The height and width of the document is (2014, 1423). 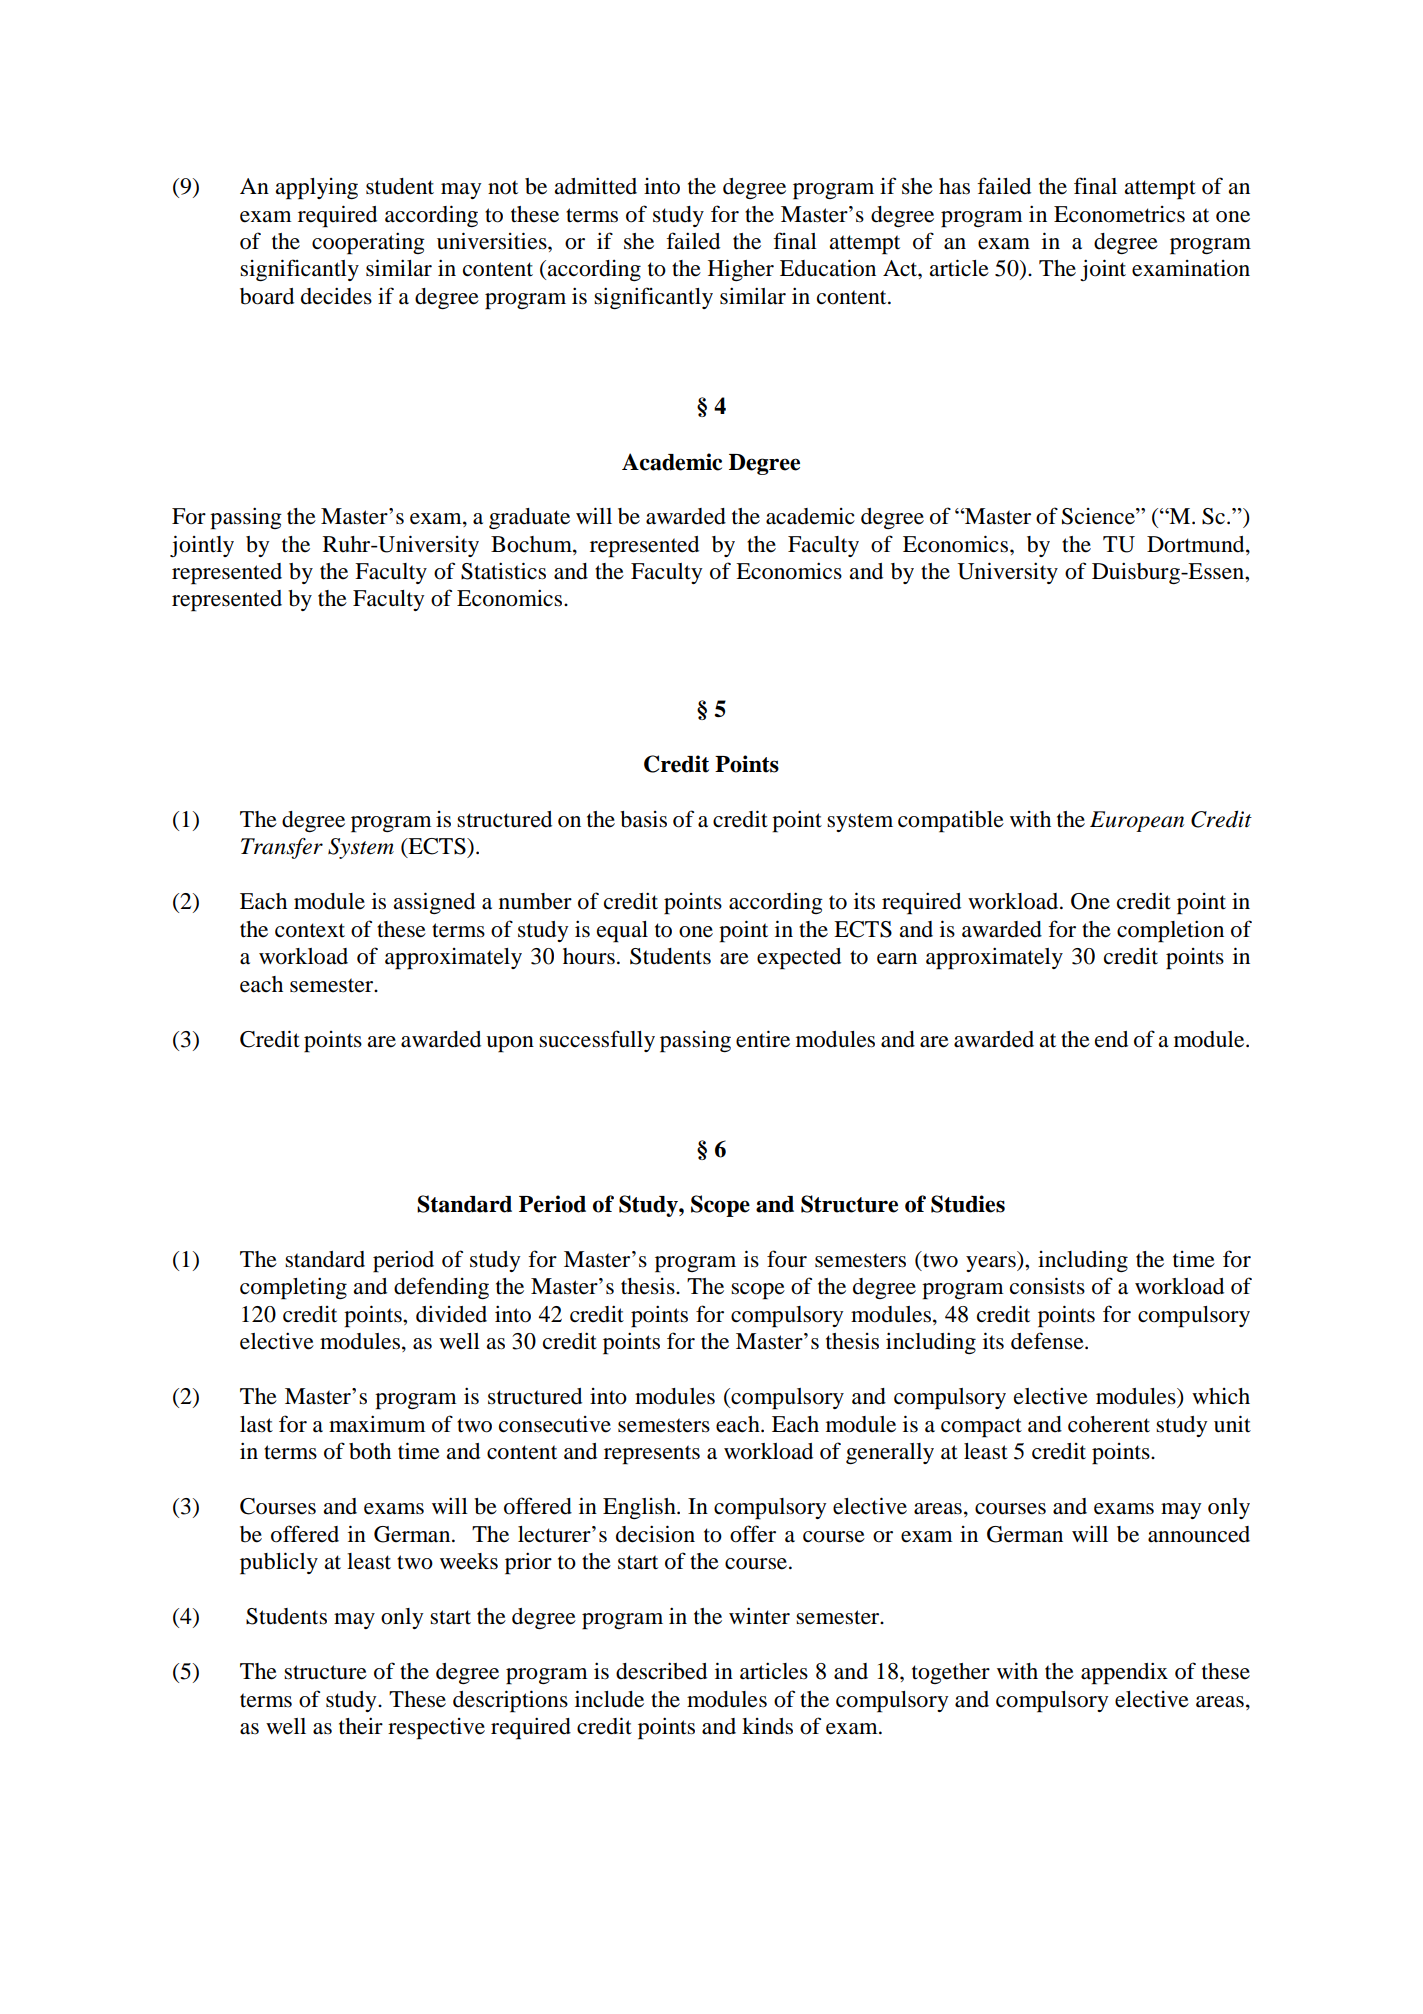 What do you see at coordinates (1047, 1286) in the document?
I see `consists` at bounding box center [1047, 1286].
